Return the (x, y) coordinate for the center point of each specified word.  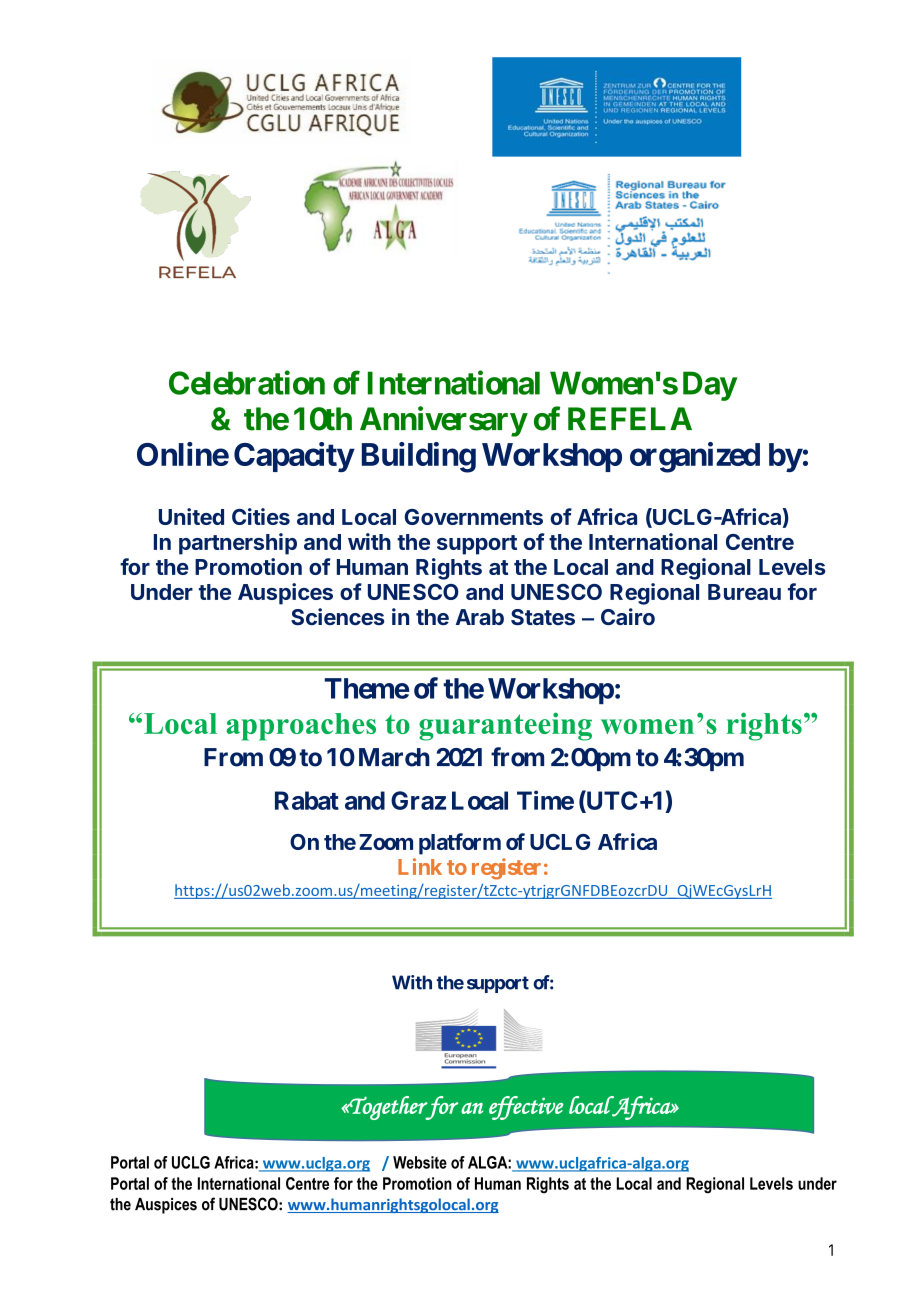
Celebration (247, 382)
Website (420, 1162)
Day (710, 386)
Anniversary (443, 421)
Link (420, 866)
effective (526, 1108)
